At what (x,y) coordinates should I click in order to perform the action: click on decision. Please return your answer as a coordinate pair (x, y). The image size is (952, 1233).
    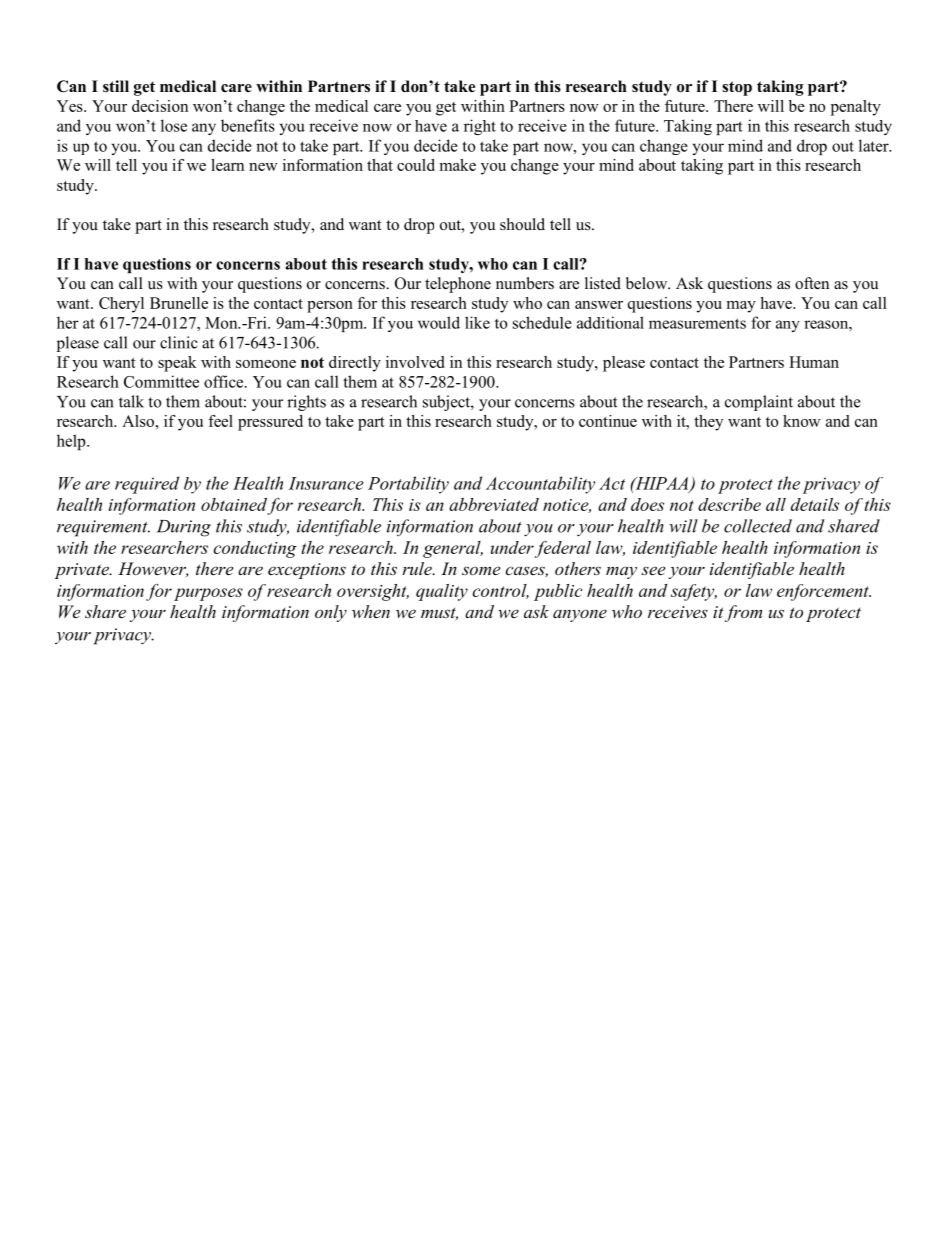
    Looking at the image, I should click on (160, 106).
